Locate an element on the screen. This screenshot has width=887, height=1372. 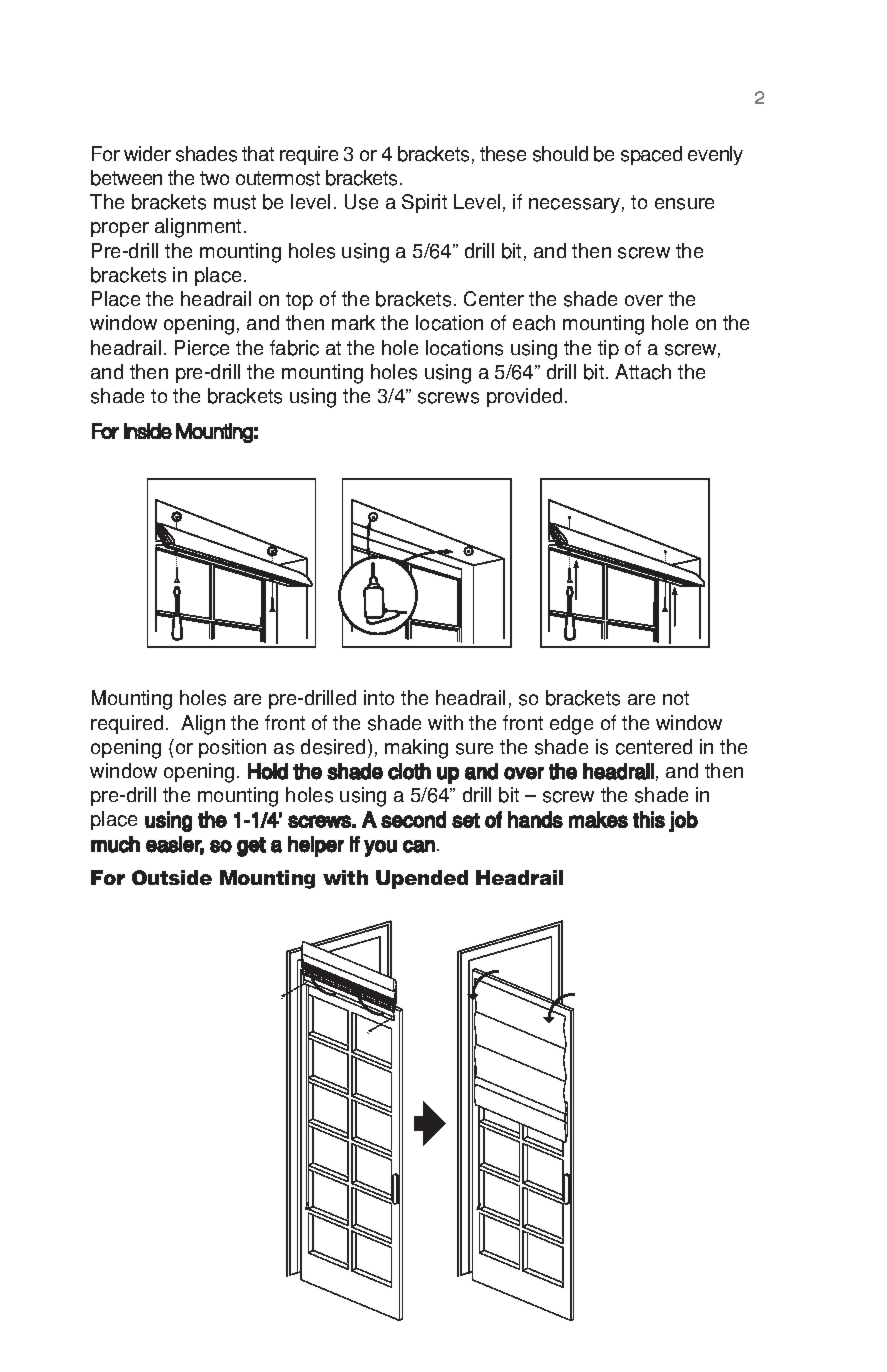
mark is located at coordinates (353, 322).
